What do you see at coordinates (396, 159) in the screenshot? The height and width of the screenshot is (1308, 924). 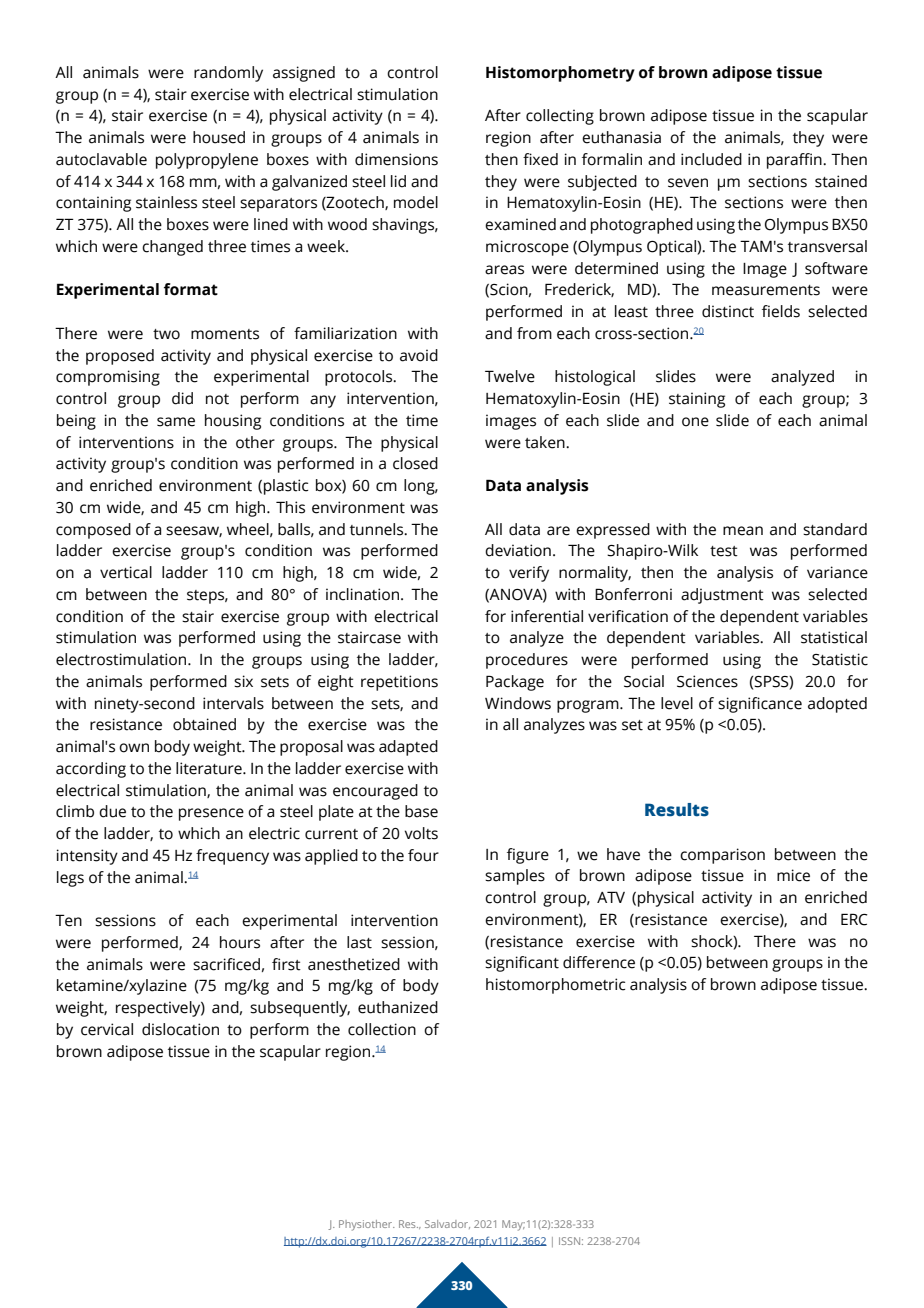 I see `dimensions` at bounding box center [396, 159].
